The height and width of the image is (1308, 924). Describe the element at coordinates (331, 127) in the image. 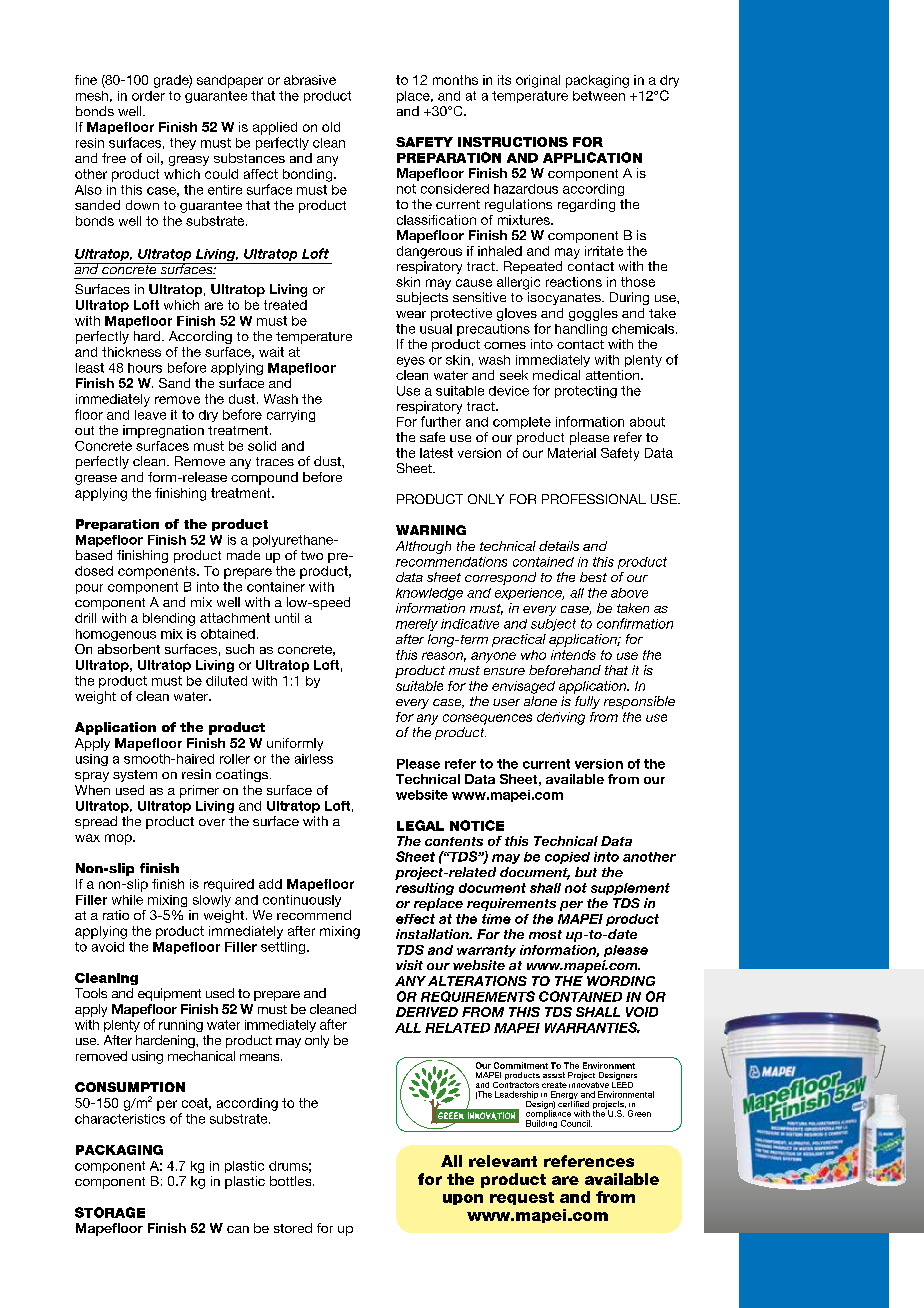

I see `old` at that location.
